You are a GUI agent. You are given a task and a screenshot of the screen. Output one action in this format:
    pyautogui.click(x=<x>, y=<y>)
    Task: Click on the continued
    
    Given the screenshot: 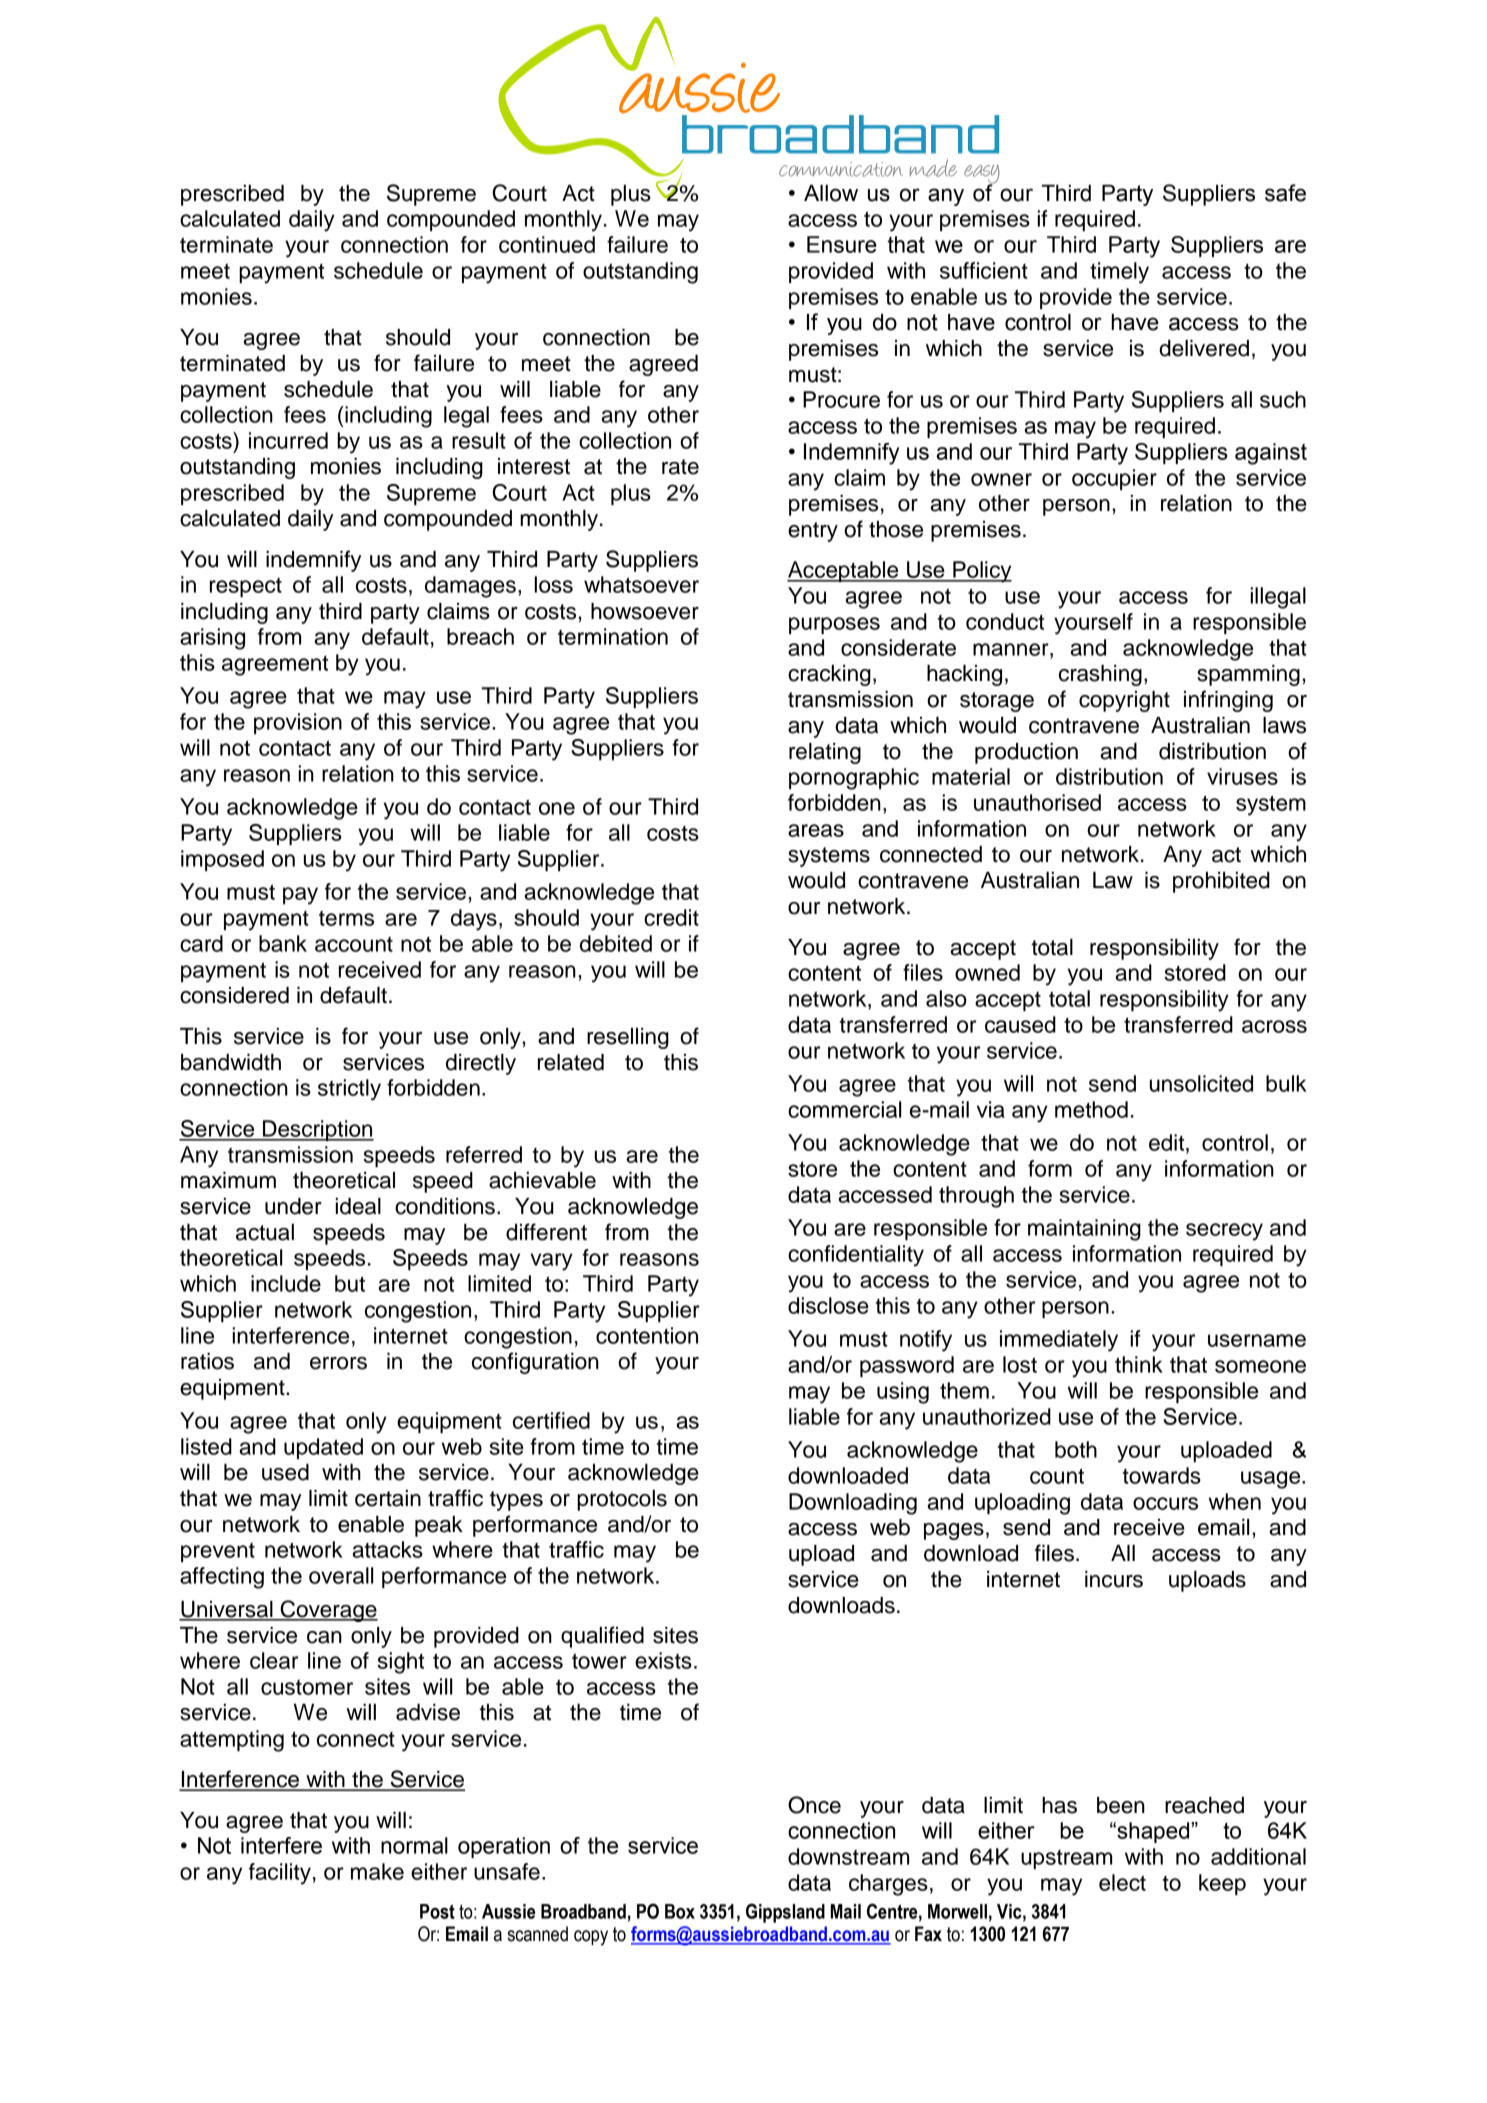 What is the action you would take?
    pyautogui.click(x=547, y=244)
